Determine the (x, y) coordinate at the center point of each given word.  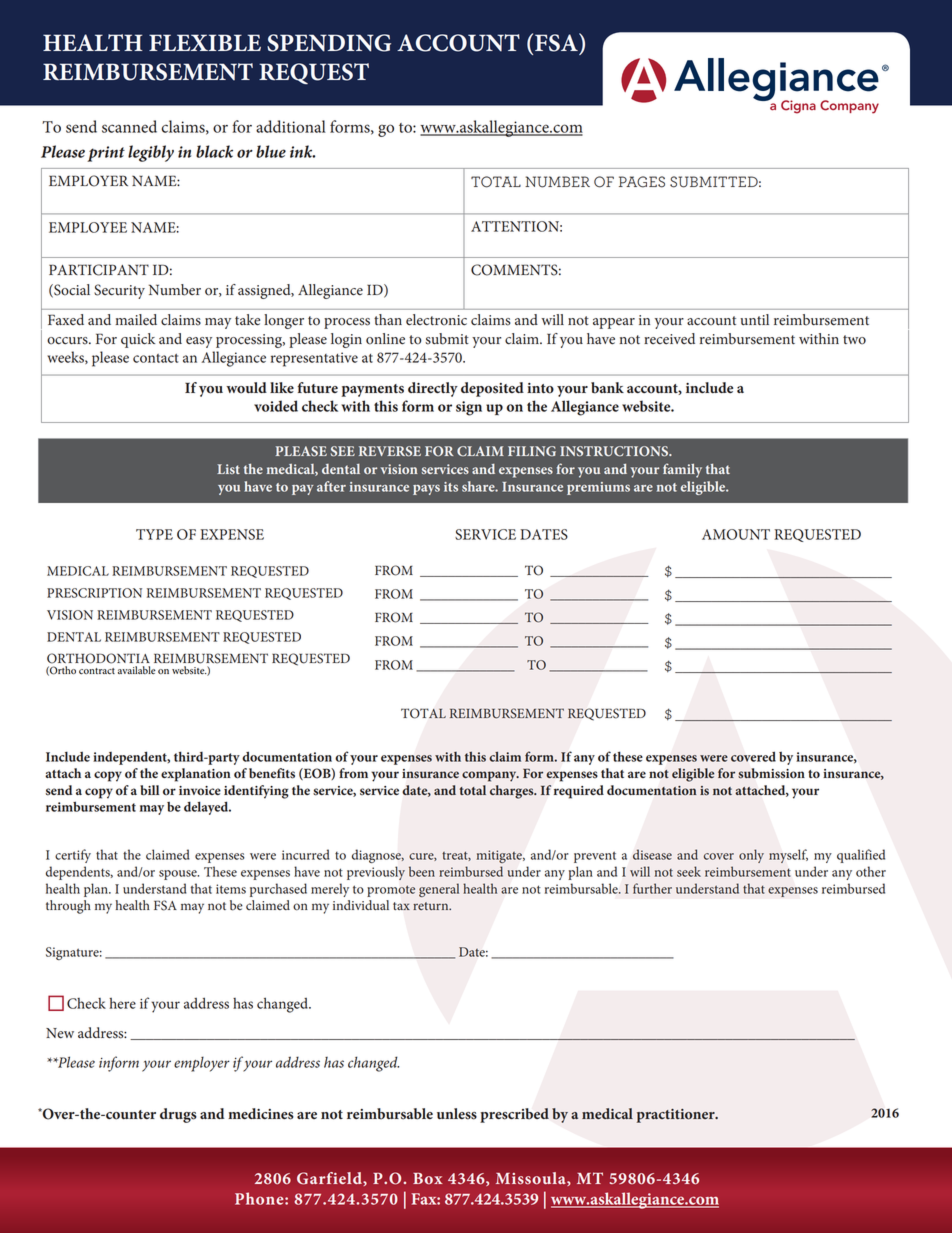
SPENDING (329, 43)
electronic (436, 320)
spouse (179, 875)
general (439, 890)
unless (457, 1114)
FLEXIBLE (205, 42)
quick (138, 340)
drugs (178, 1115)
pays (426, 489)
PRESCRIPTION (94, 593)
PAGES (642, 182)
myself (788, 856)
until (754, 320)
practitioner (677, 1116)
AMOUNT (736, 534)
